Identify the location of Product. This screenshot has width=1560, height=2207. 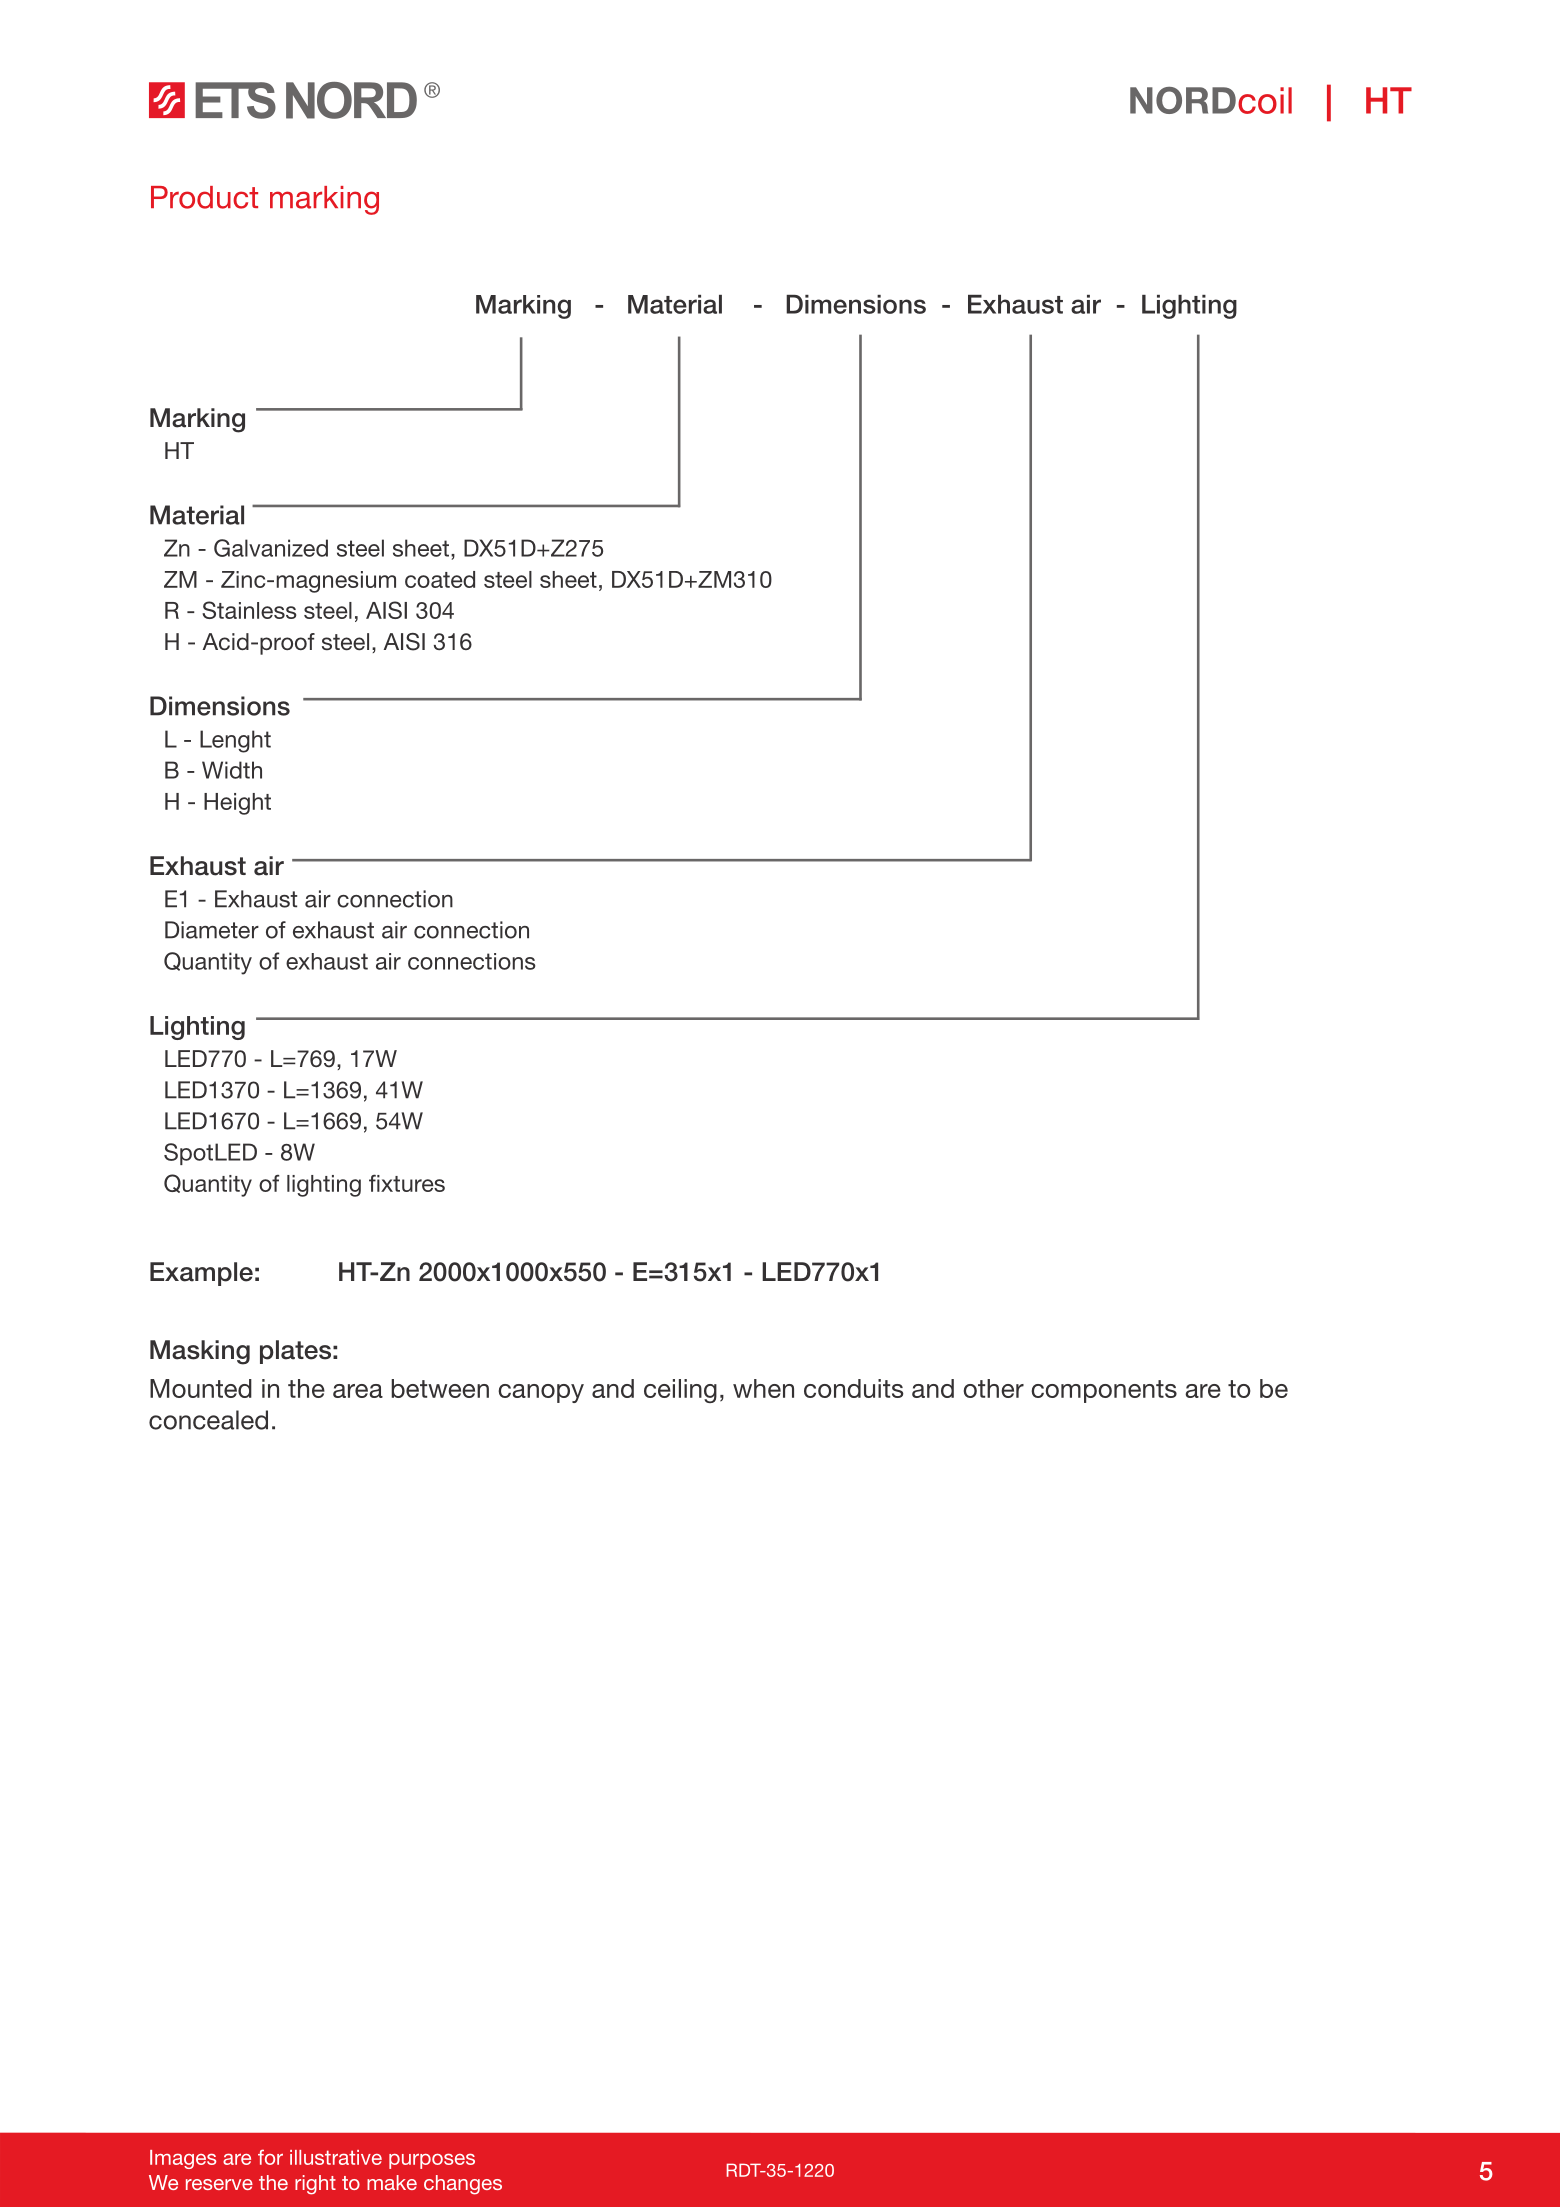
(204, 197).
